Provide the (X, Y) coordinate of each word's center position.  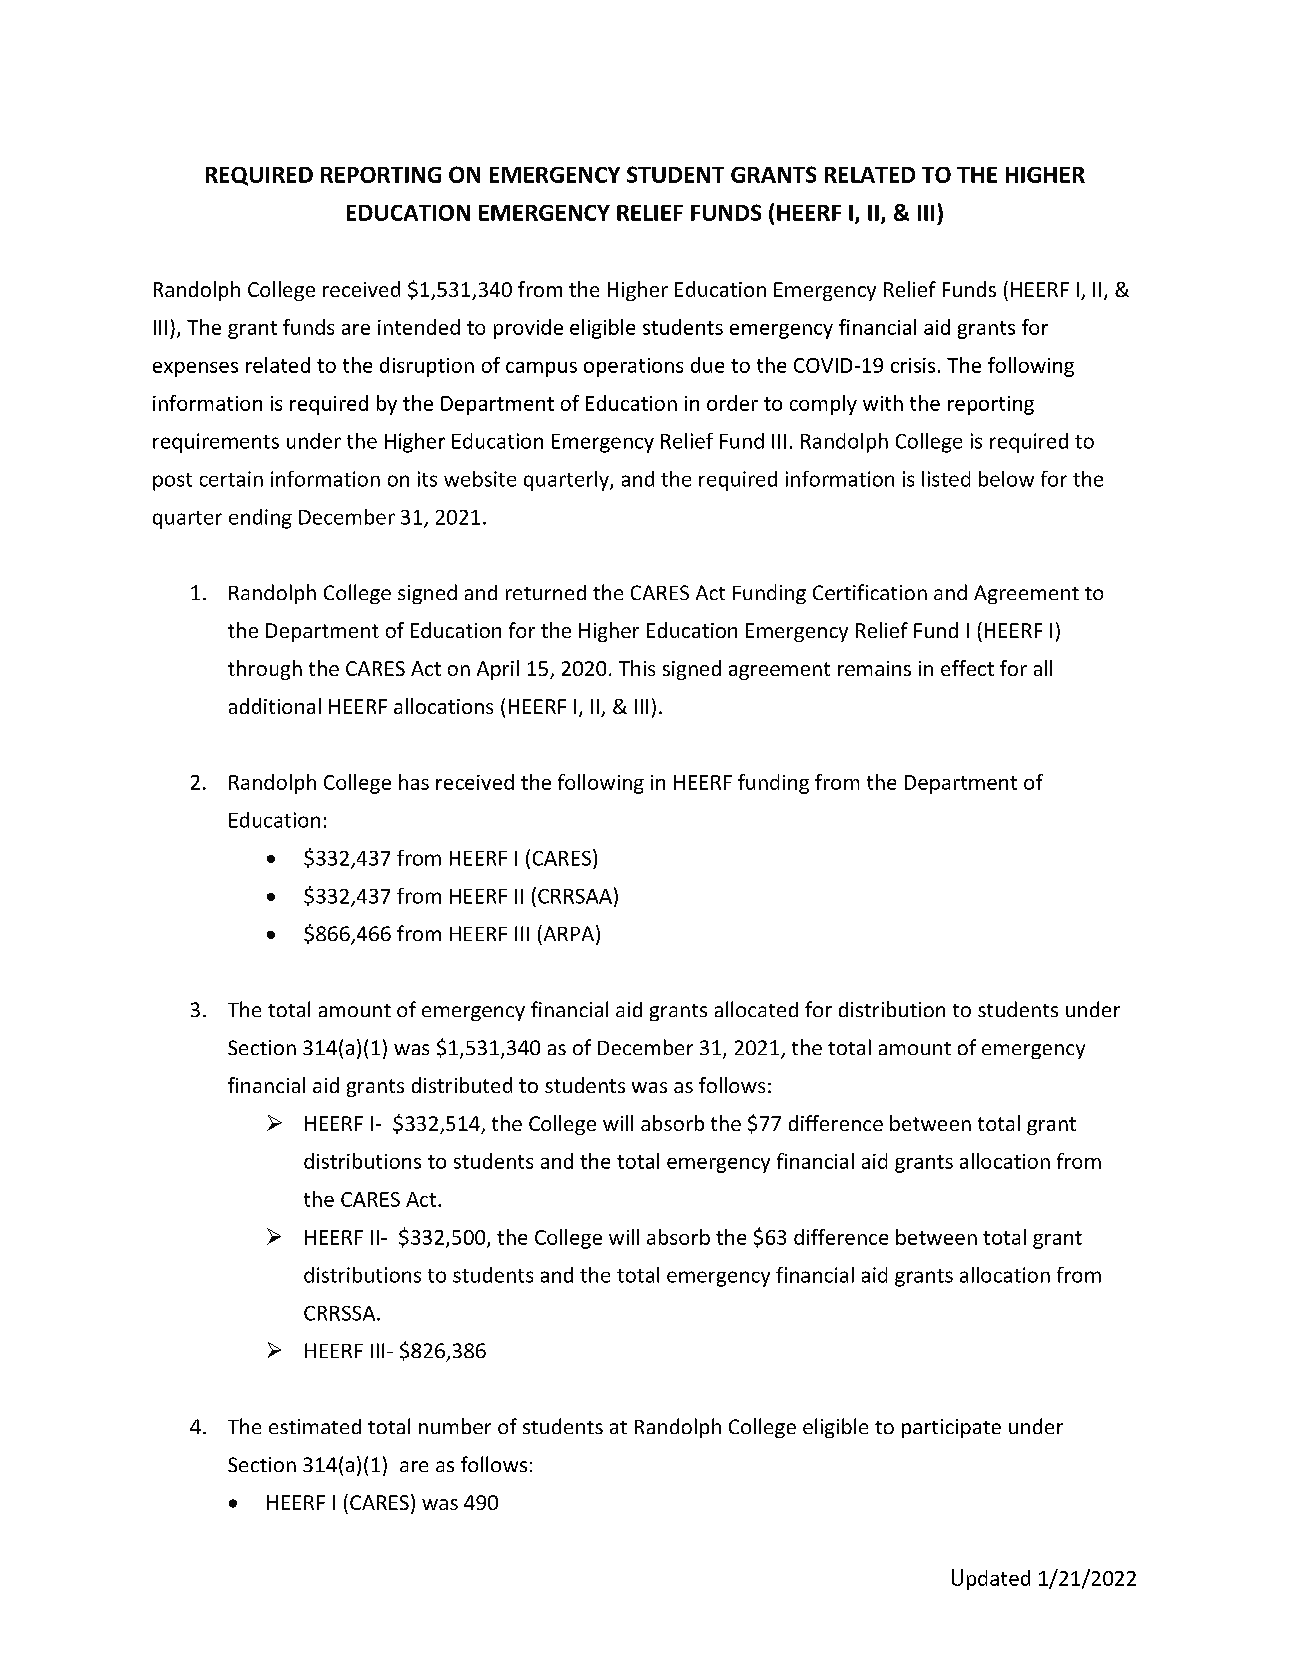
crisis (913, 365)
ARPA (569, 934)
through (265, 670)
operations (633, 367)
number (455, 1426)
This (637, 668)
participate (951, 1428)
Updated (991, 1579)
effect (967, 668)
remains (874, 668)
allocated (756, 1009)
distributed (462, 1085)
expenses (195, 369)
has (414, 782)
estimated (315, 1426)
